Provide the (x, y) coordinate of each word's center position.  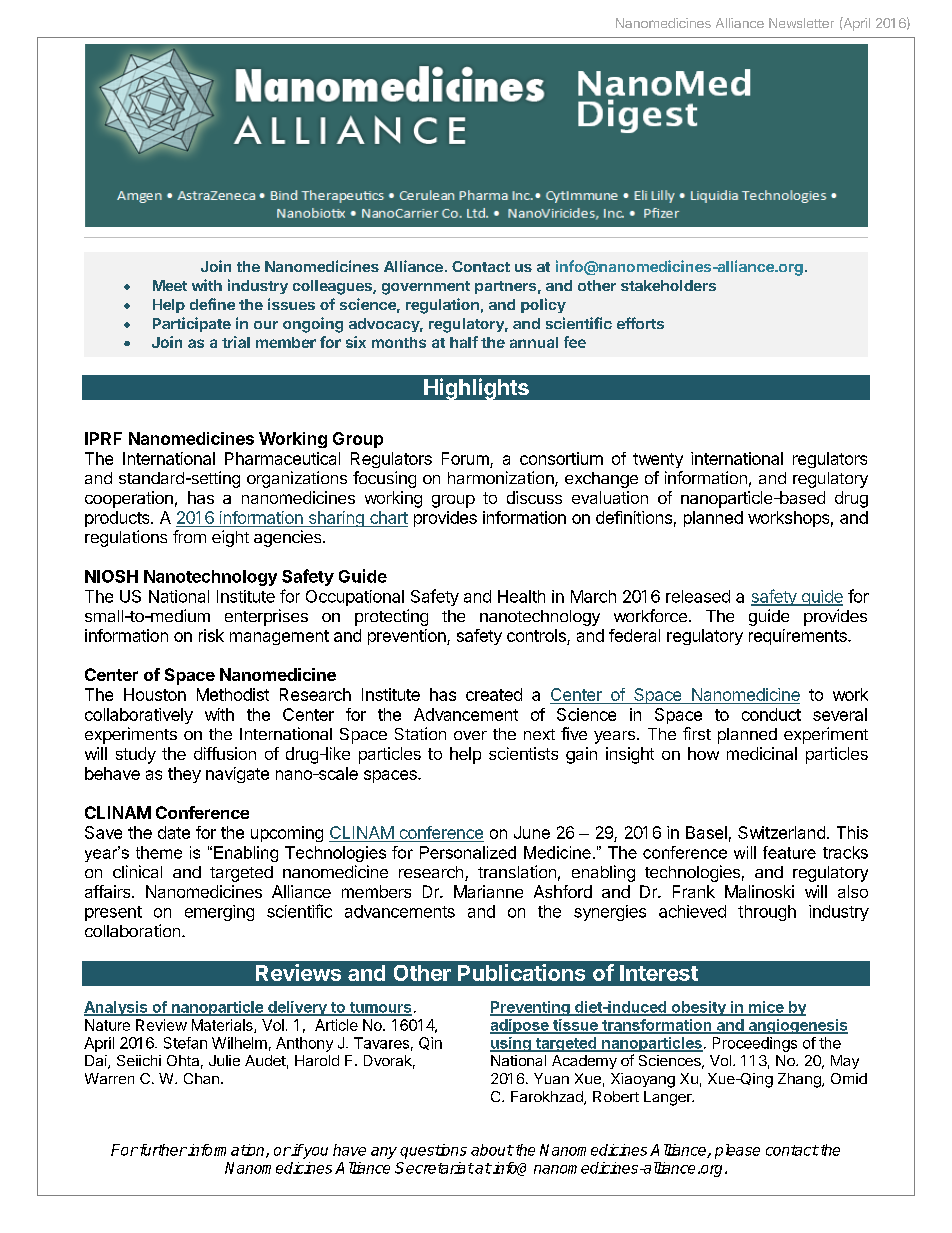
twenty (658, 460)
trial (236, 342)
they (184, 775)
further (162, 1150)
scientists (523, 753)
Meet (170, 285)
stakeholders (668, 285)
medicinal (762, 753)
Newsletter (801, 23)
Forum (465, 458)
